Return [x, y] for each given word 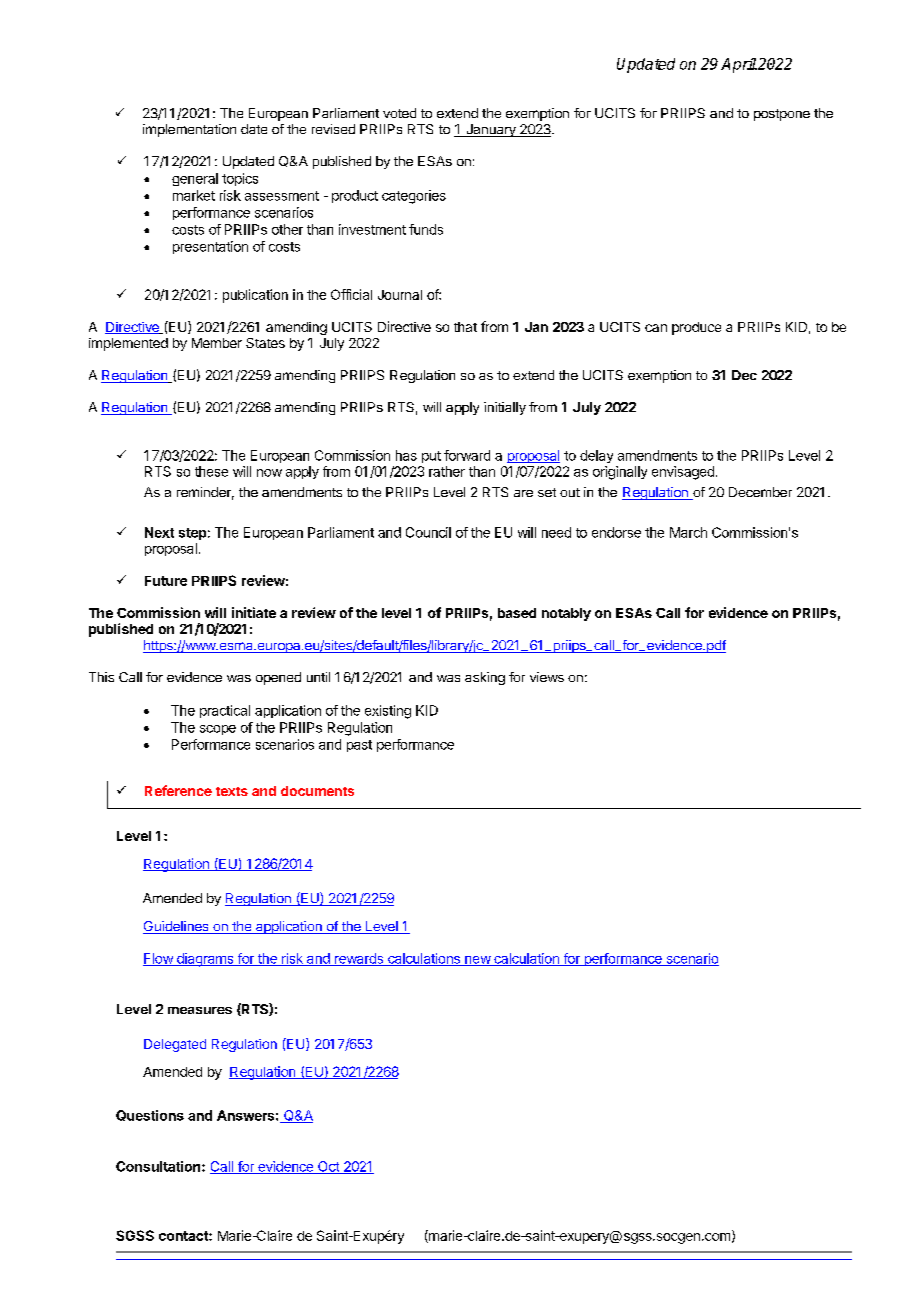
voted [399, 113]
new [477, 961]
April [739, 65]
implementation [189, 130]
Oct [328, 1167]
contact [184, 1236]
